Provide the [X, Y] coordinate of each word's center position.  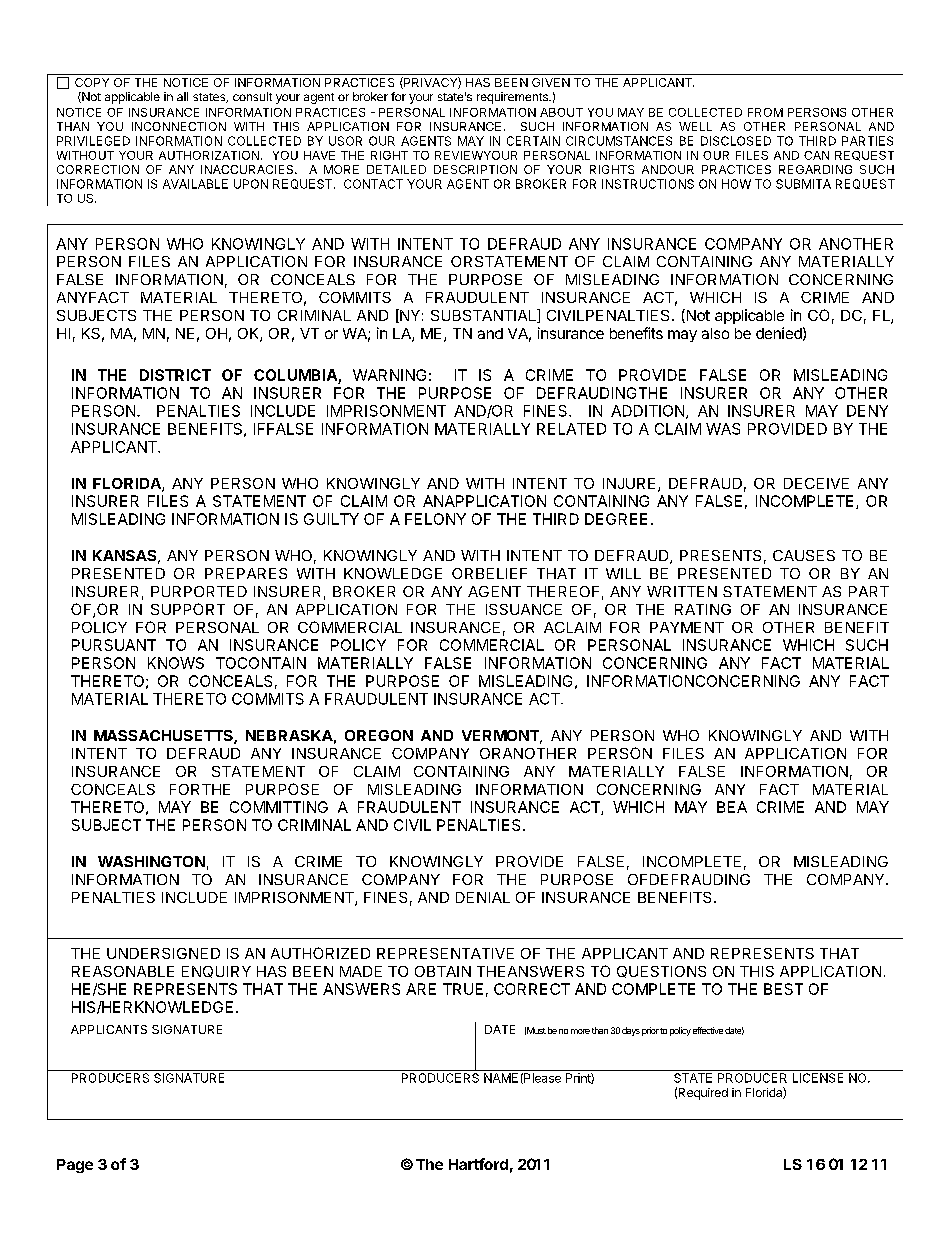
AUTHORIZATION [209, 155]
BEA [732, 807]
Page [75, 1166]
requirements [513, 98]
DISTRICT [175, 375]
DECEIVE [816, 483]
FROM [765, 112]
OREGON [379, 735]
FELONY [435, 519]
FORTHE [200, 789]
